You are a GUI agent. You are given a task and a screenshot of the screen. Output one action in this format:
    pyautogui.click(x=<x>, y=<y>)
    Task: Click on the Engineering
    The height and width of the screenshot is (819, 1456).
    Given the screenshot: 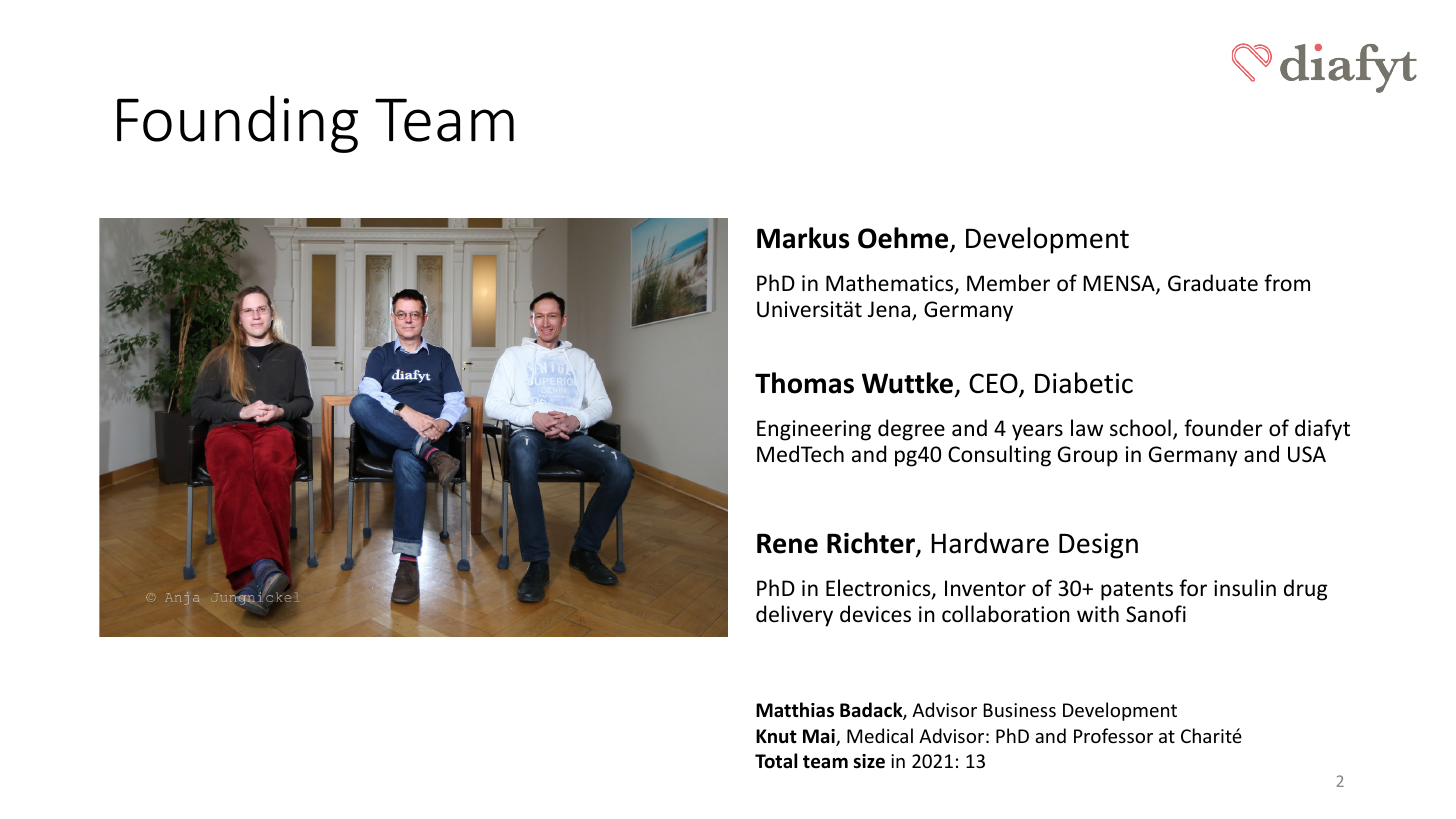 What is the action you would take?
    pyautogui.click(x=814, y=430)
